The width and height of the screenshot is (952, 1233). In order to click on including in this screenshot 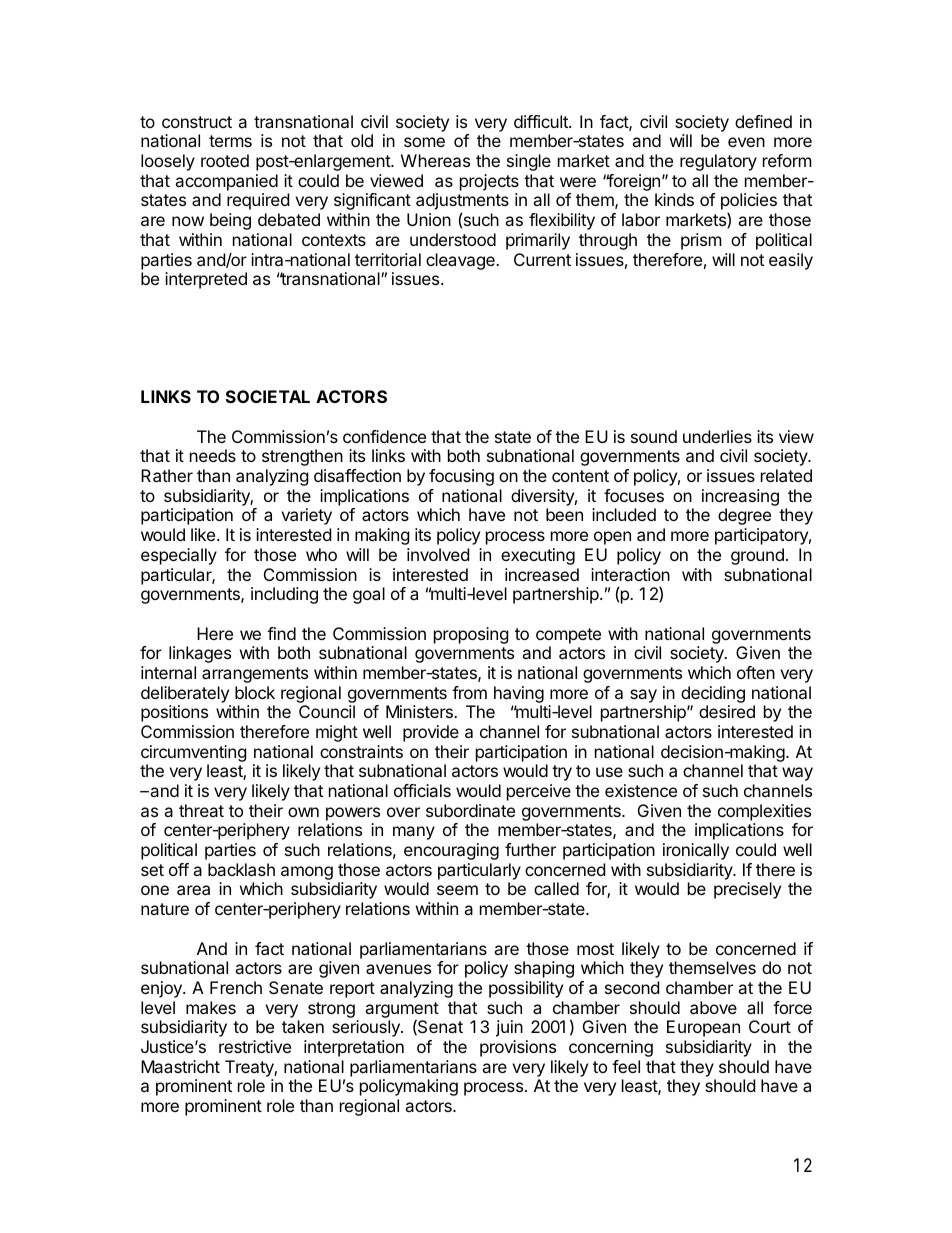, I will do `click(284, 595)`.
